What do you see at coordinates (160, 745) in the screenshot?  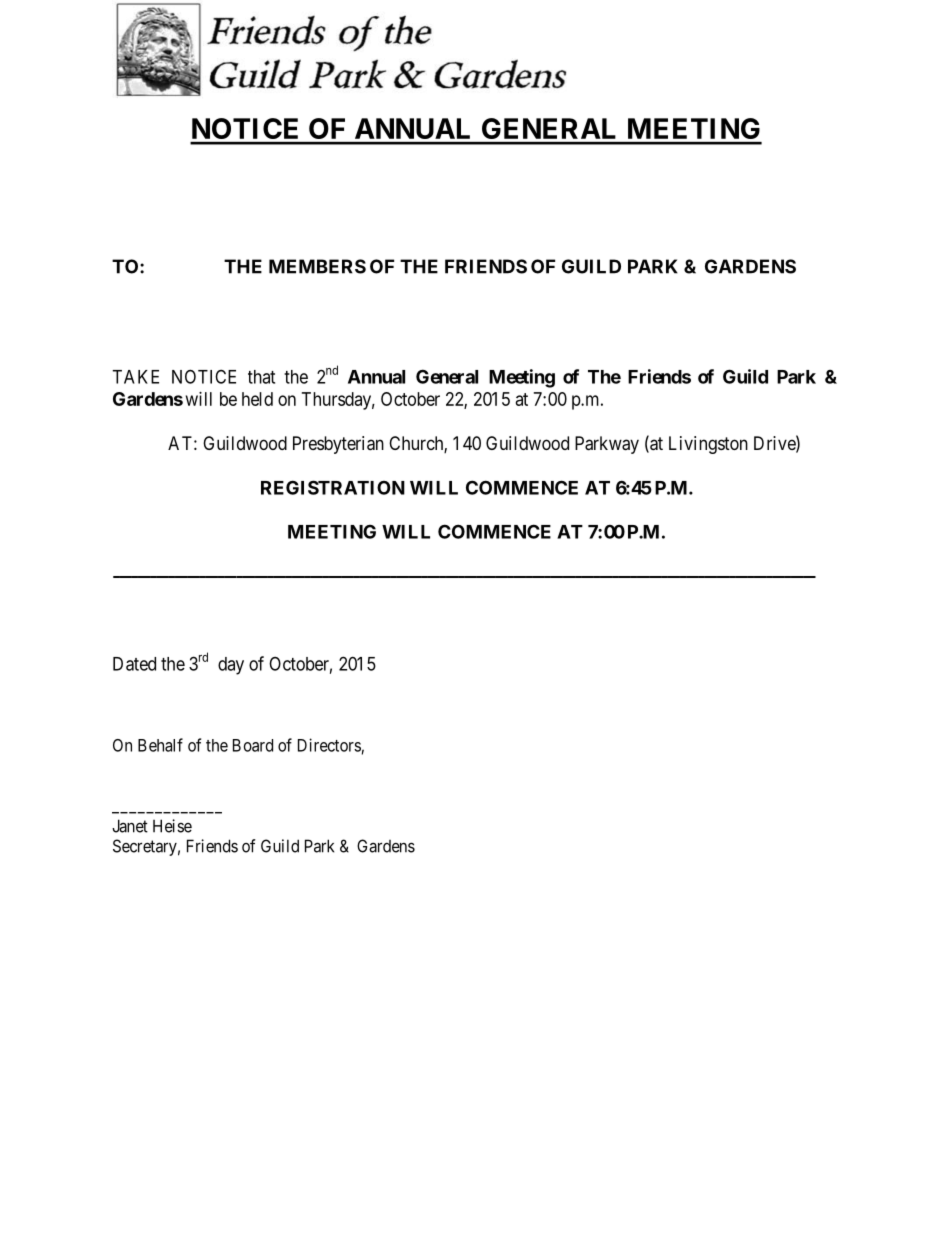 I see `Behalf` at bounding box center [160, 745].
